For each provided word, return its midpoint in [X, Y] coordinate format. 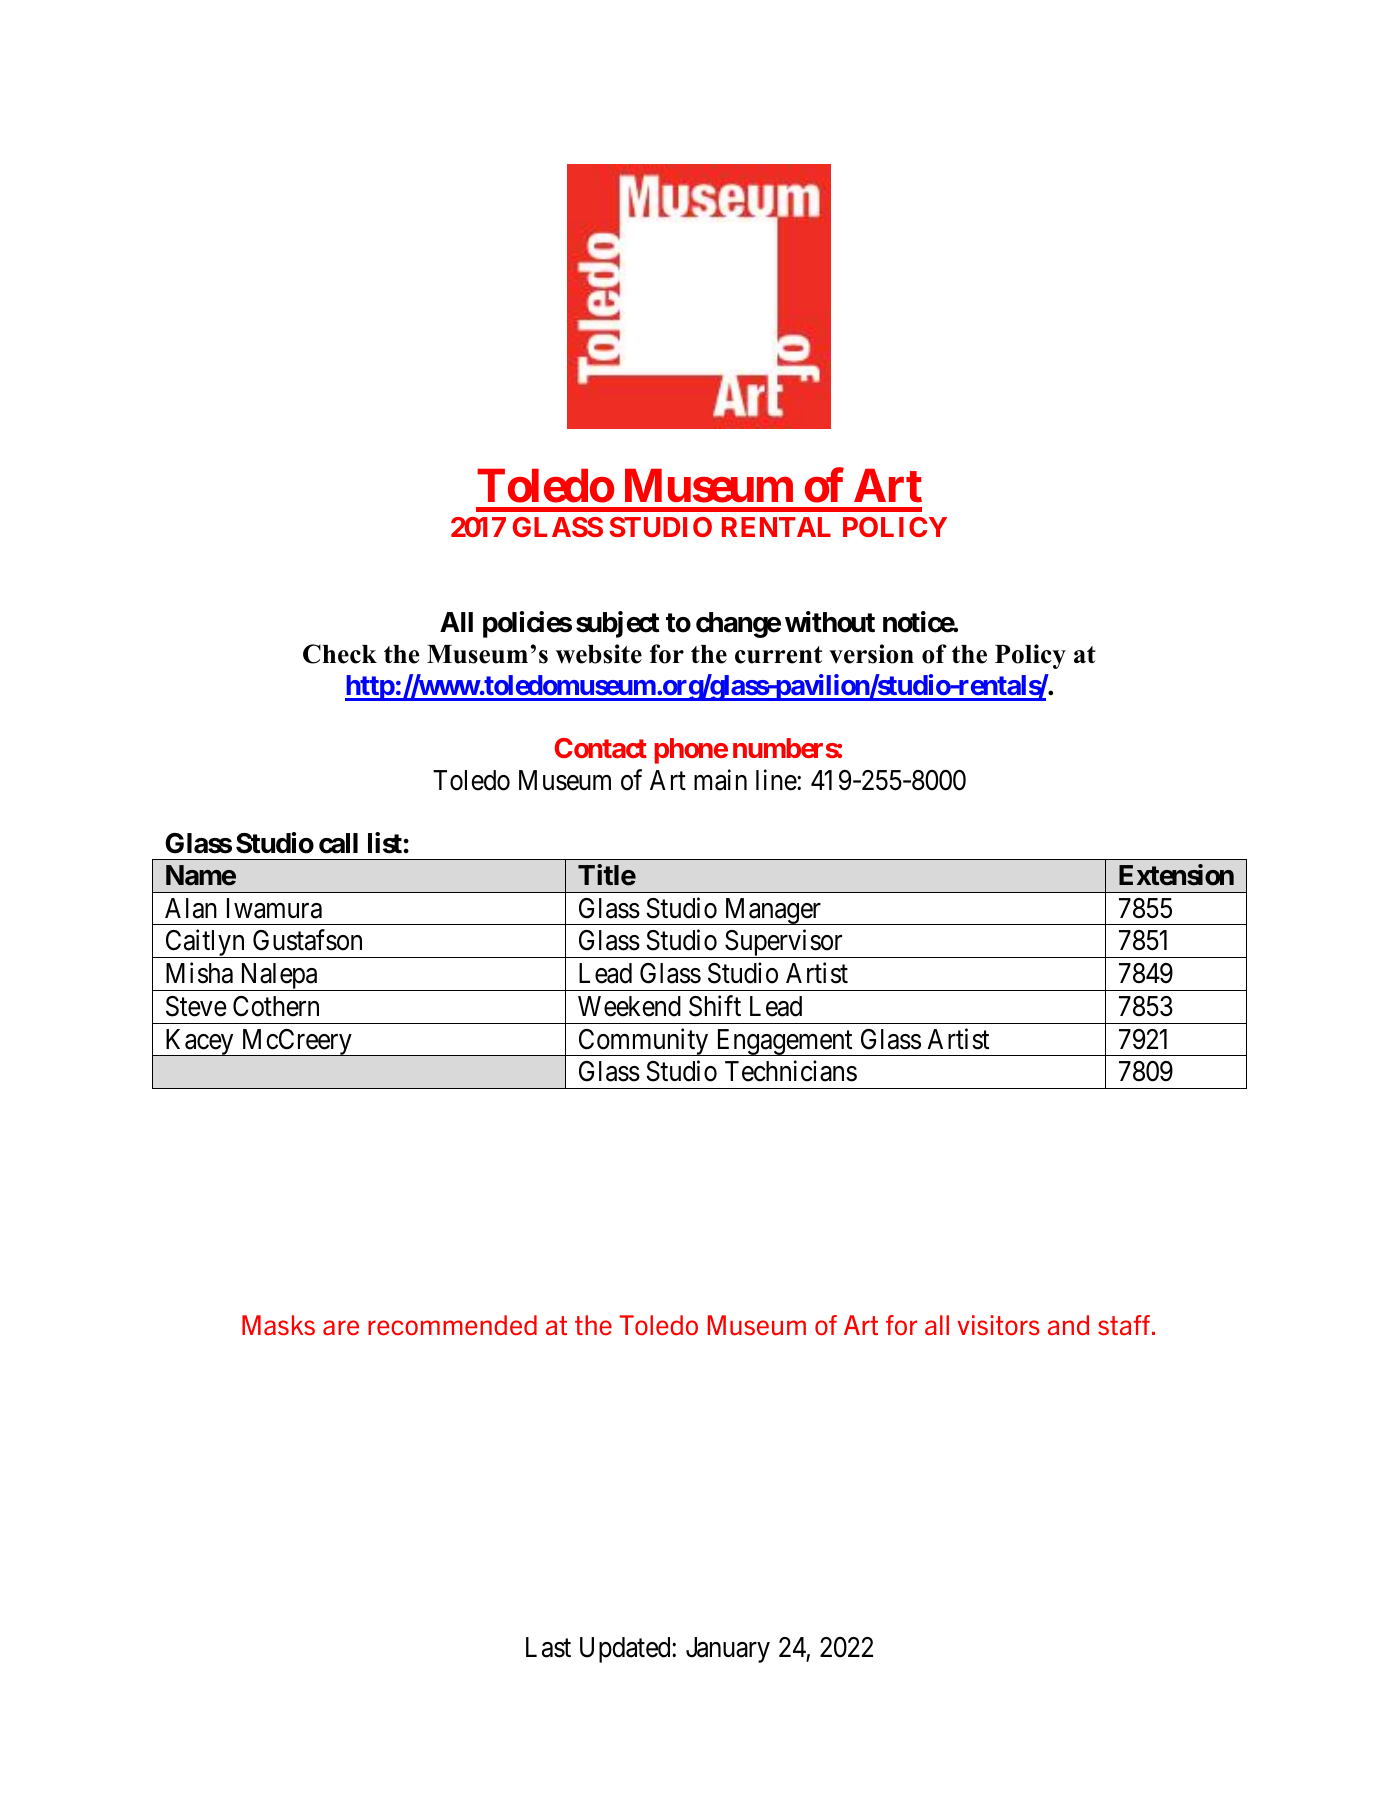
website [599, 654]
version [871, 654]
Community [643, 1042]
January [728, 1650]
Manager [773, 911]
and [1068, 1325]
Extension [1176, 875]
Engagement [784, 1042]
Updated [626, 1650]
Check [340, 654]
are [341, 1327]
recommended [452, 1325]
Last [548, 1647]
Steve [196, 1006]
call [338, 843]
